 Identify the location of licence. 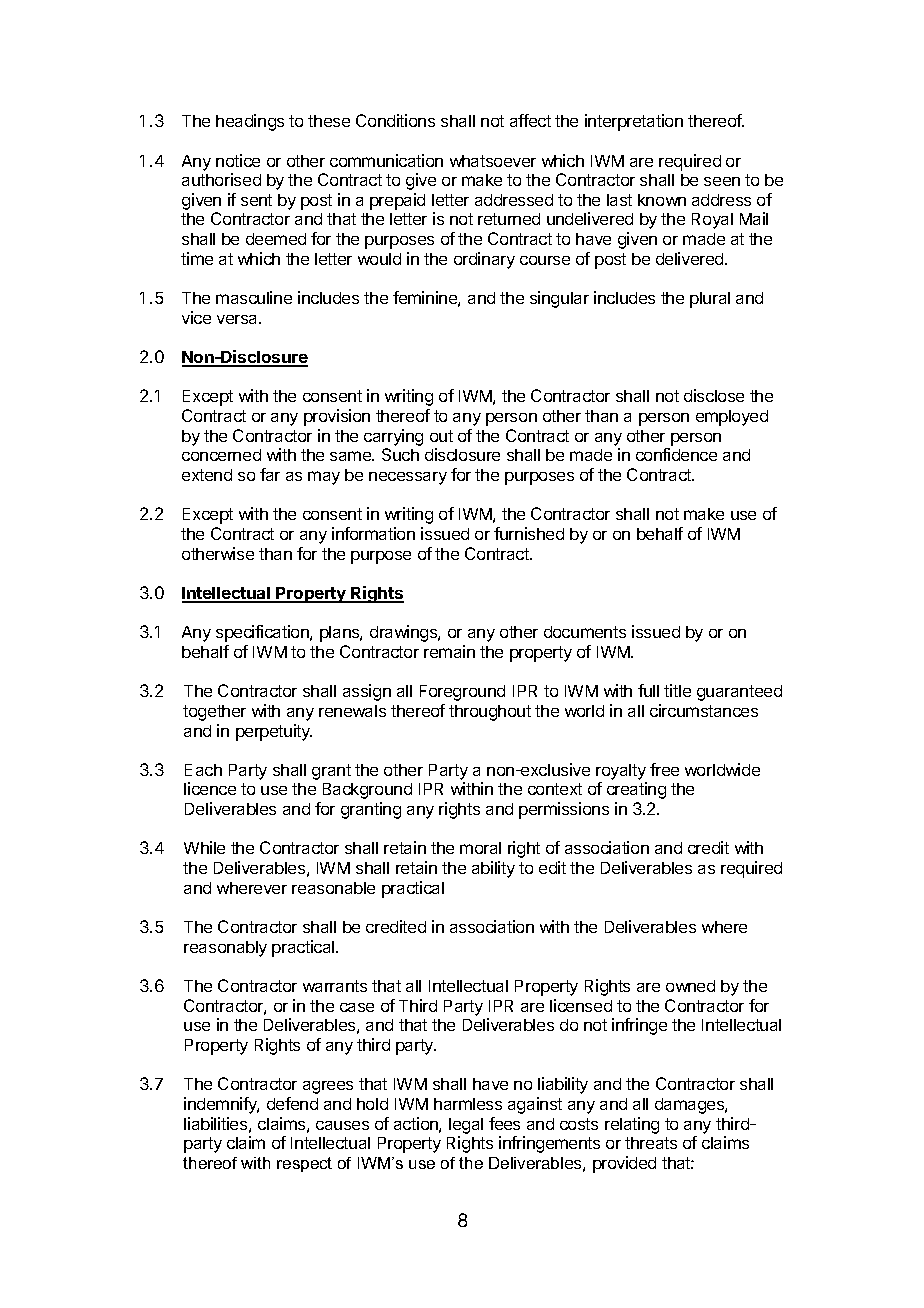
(210, 788).
